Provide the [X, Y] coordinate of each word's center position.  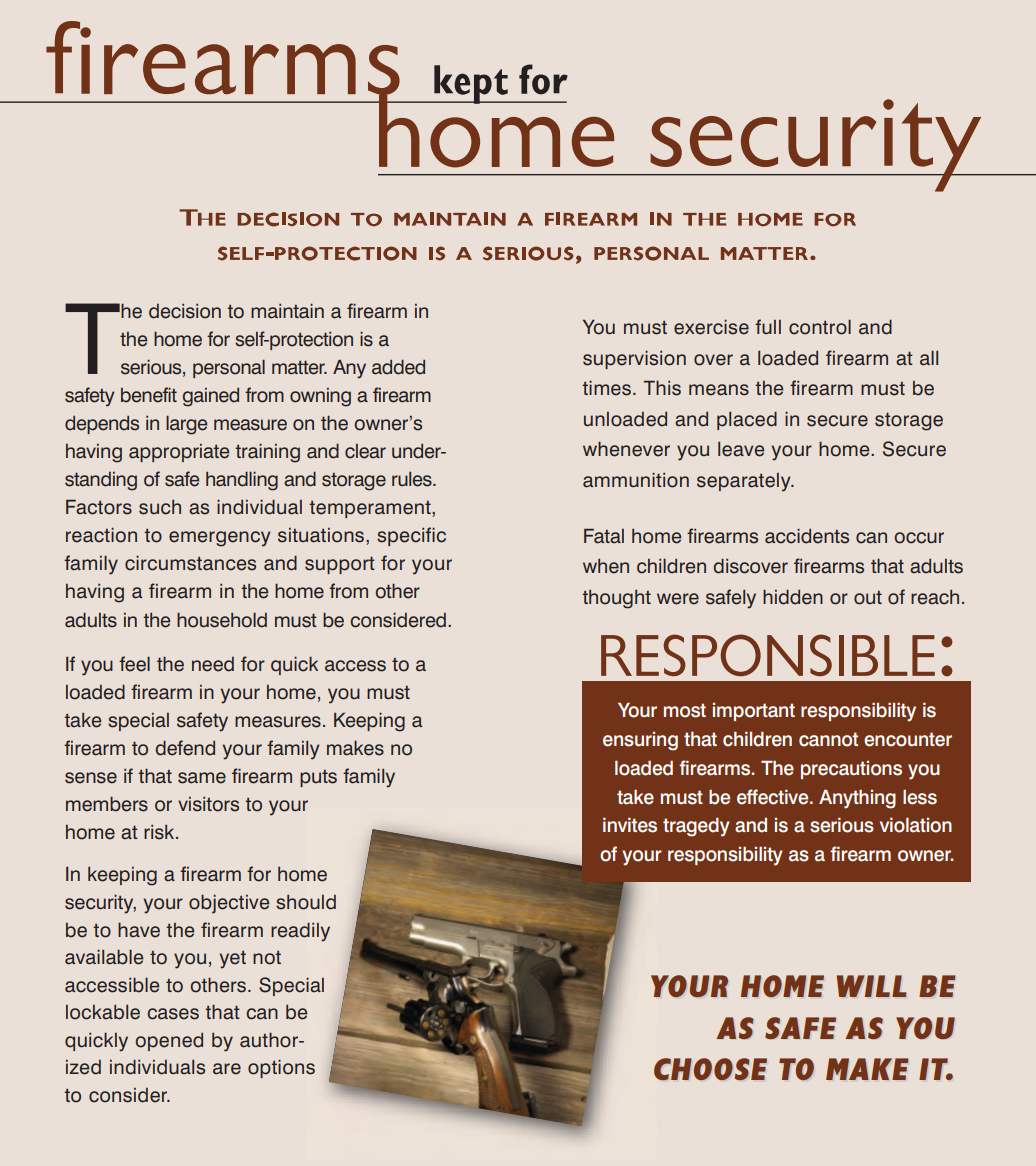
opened [169, 1042]
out [868, 598]
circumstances [190, 563]
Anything [857, 799]
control [820, 327]
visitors [208, 804]
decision [185, 311]
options [281, 1068]
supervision [634, 359]
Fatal [604, 536]
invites [630, 825]
